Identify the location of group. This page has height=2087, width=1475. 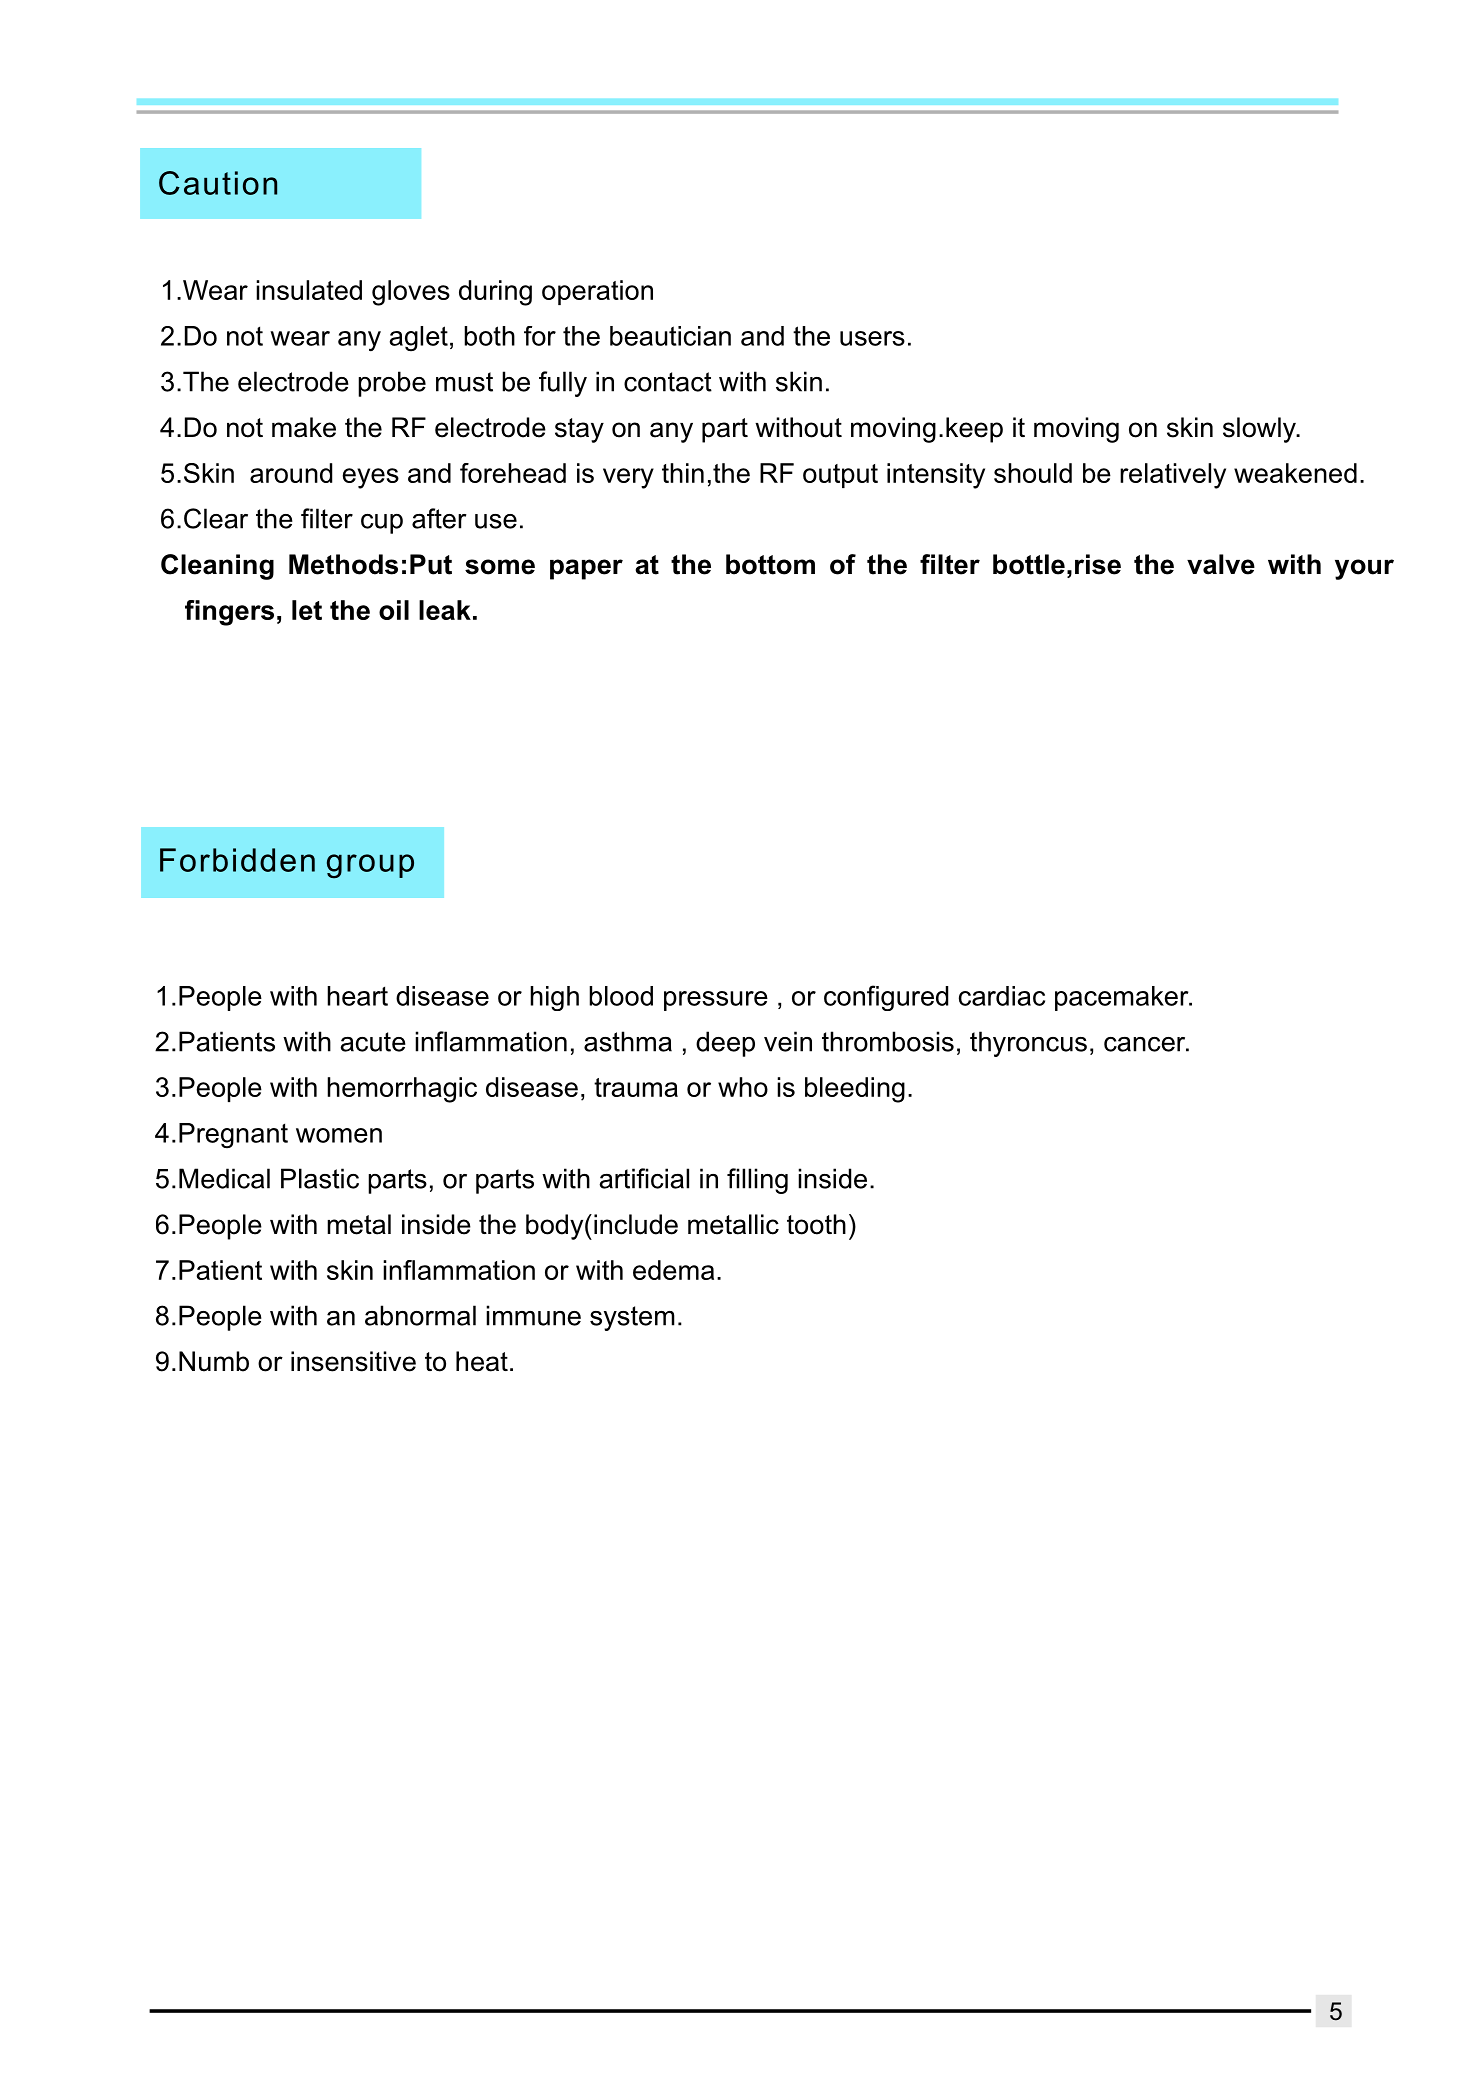
(370, 866).
